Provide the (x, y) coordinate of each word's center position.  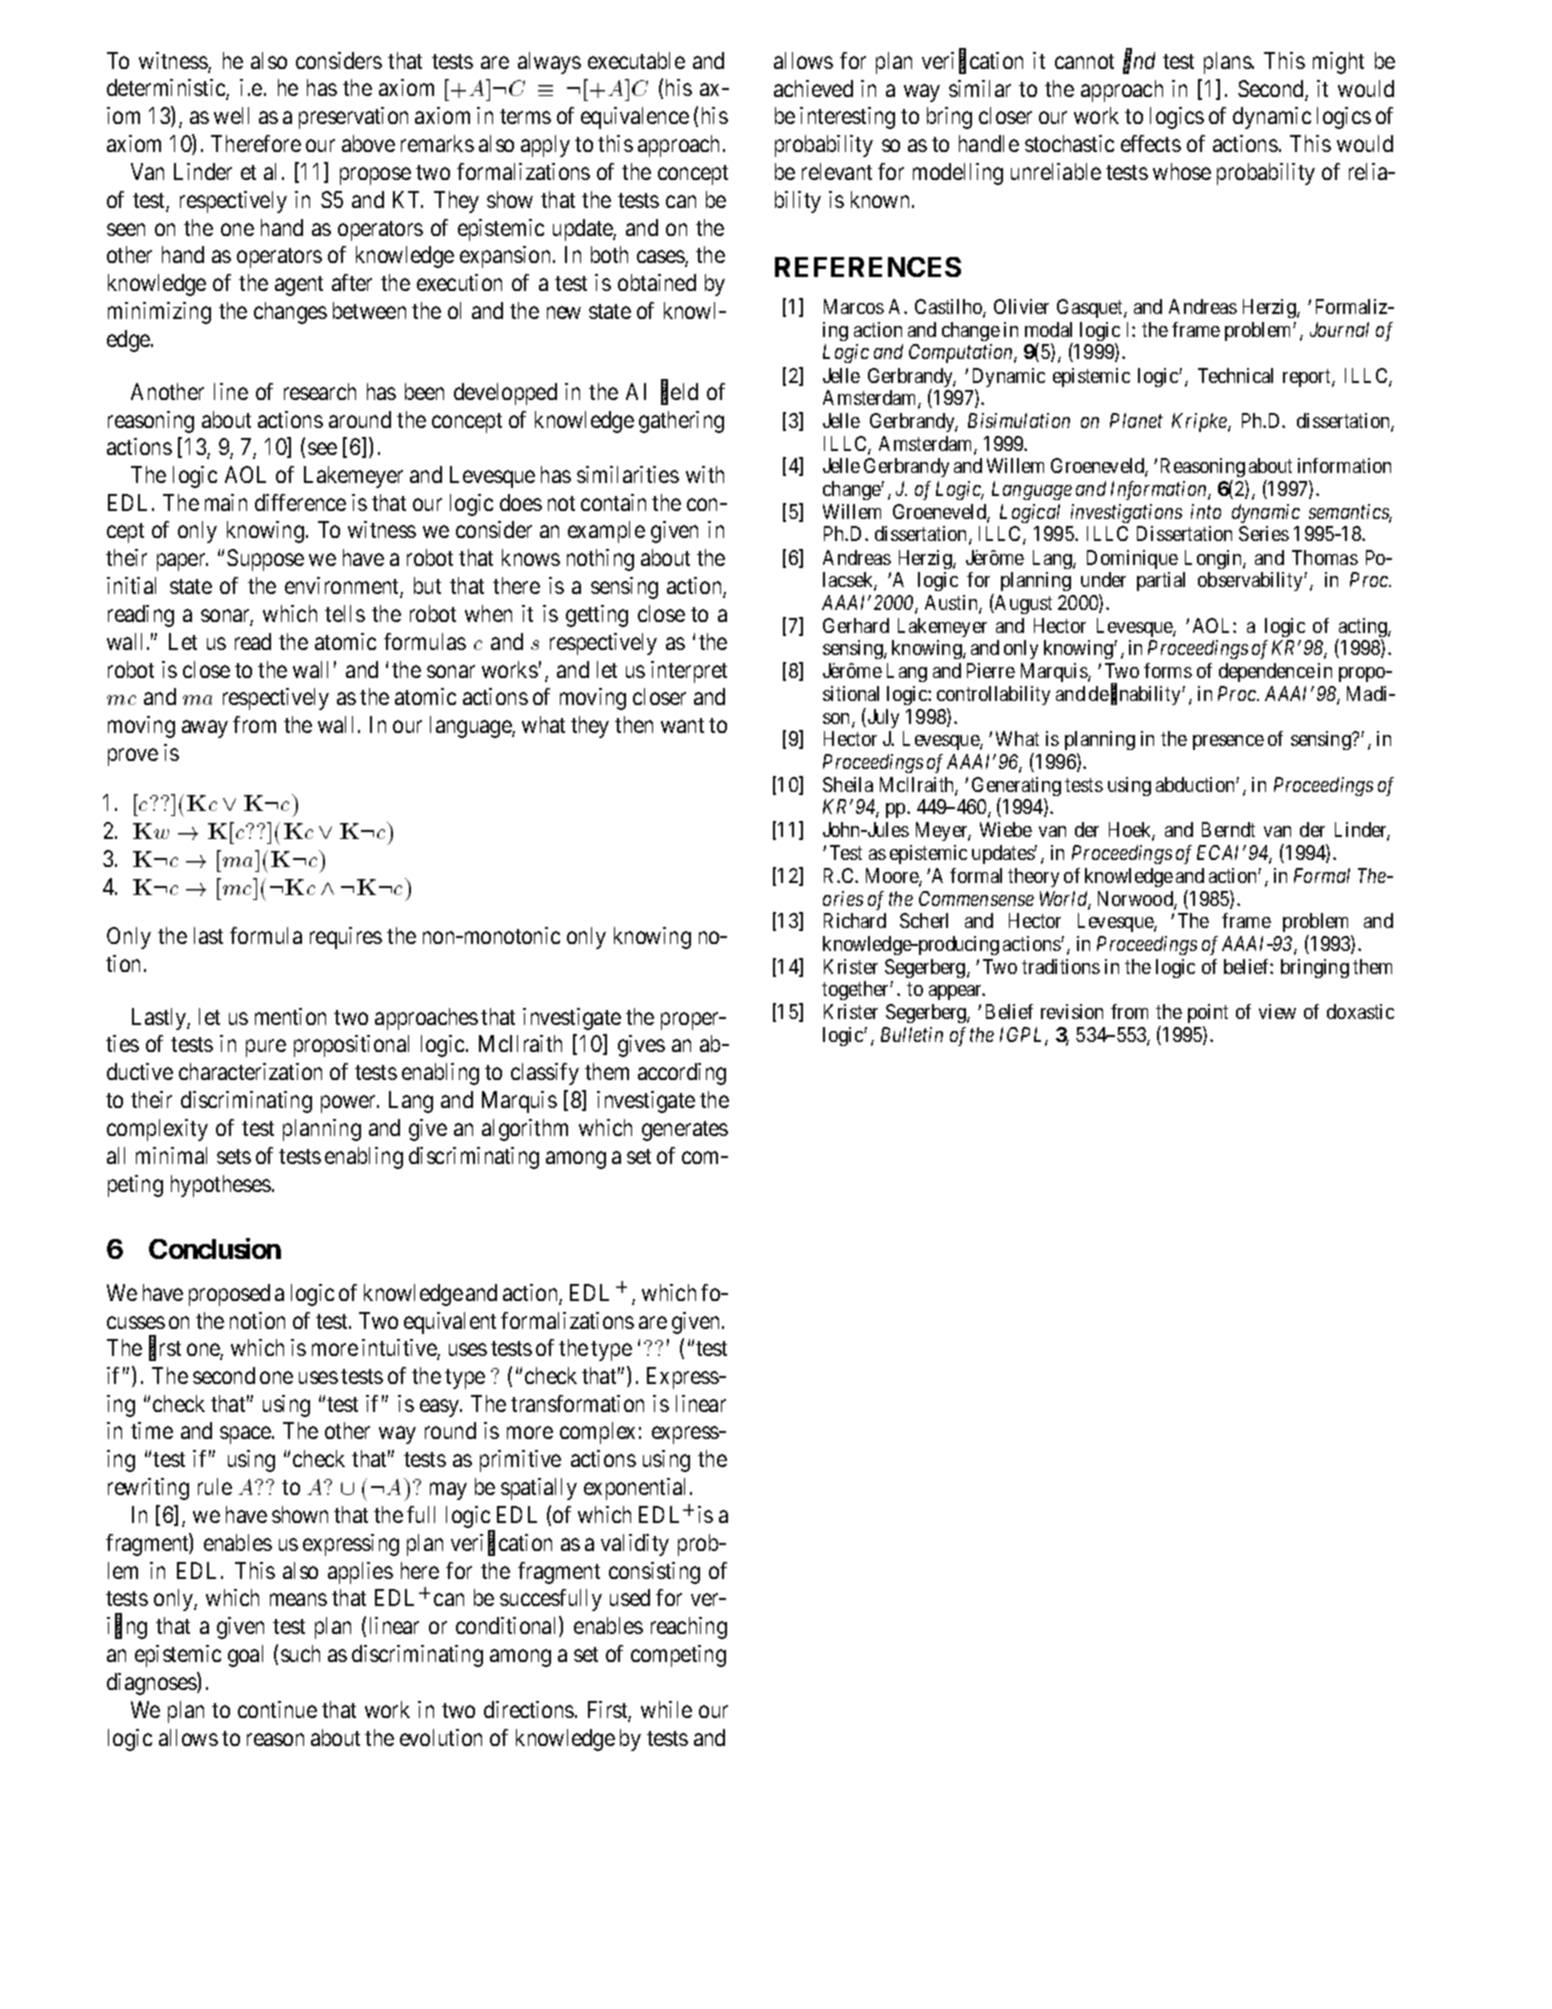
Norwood (1136, 900)
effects (1151, 143)
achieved (813, 88)
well (231, 115)
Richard (855, 920)
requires (346, 938)
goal (245, 1656)
